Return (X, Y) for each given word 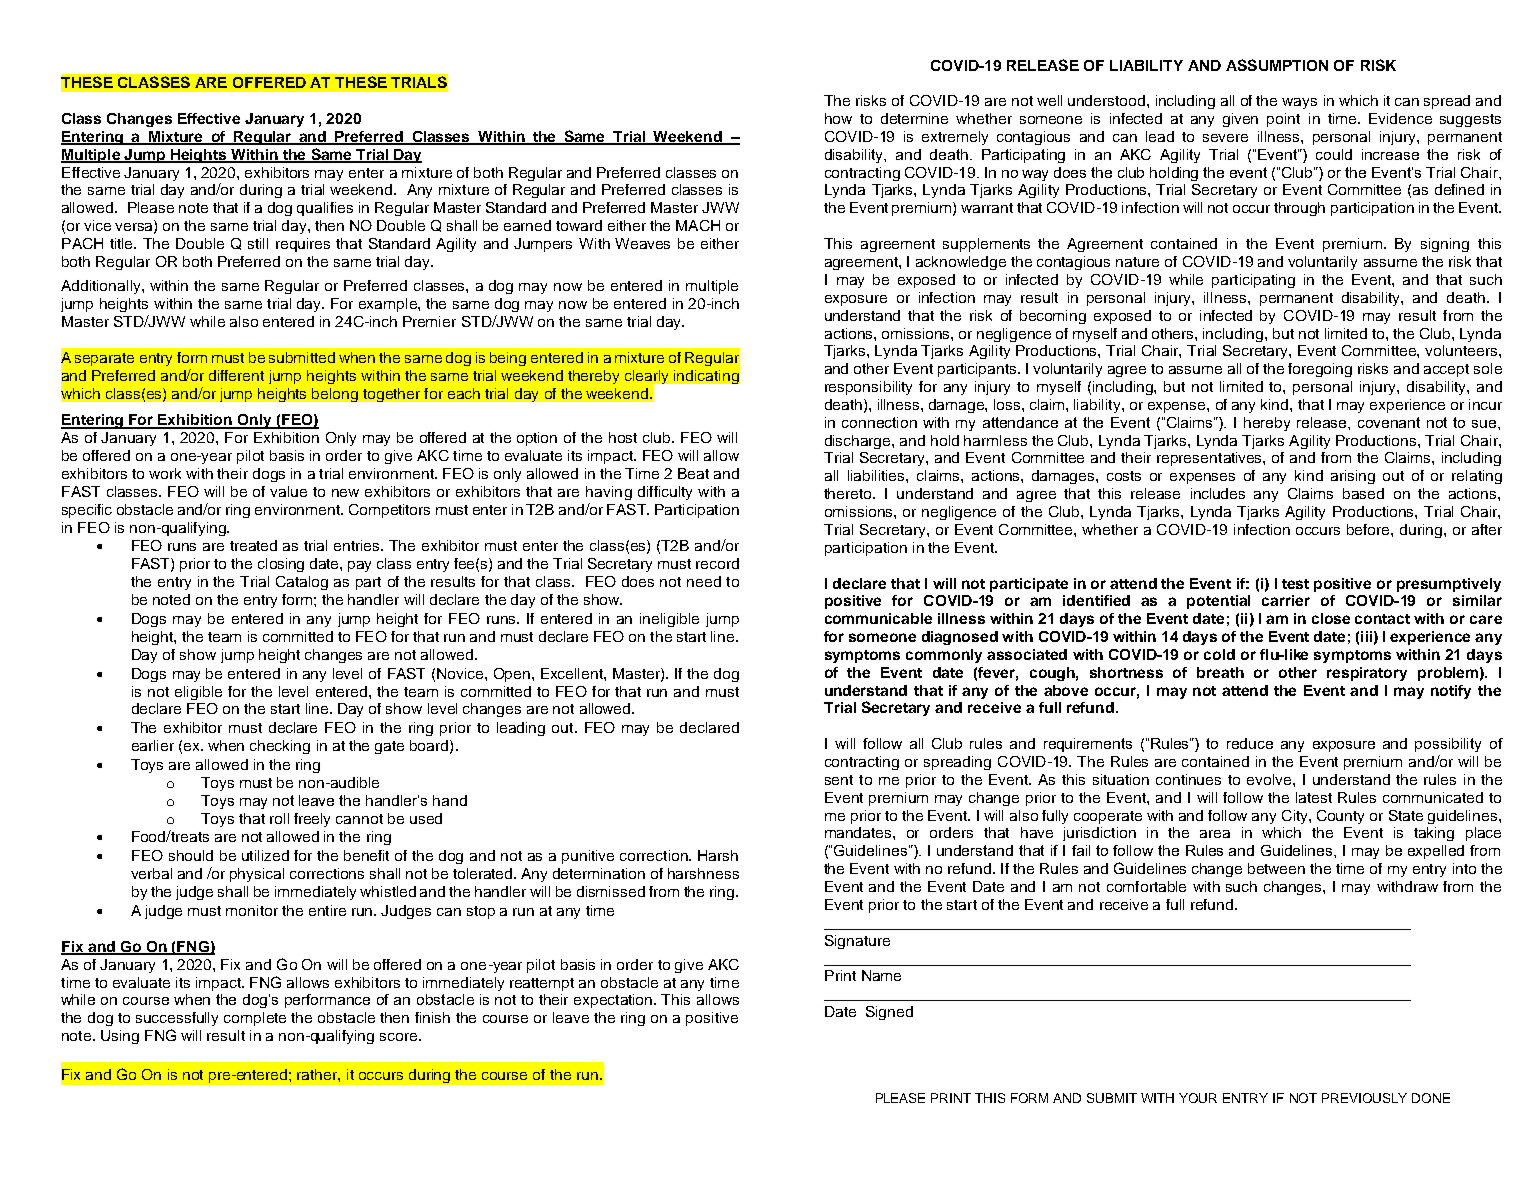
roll (279, 818)
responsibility (868, 388)
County (1340, 817)
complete (255, 1019)
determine (914, 118)
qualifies (325, 209)
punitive (588, 857)
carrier (1286, 600)
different (236, 375)
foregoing (1320, 370)
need (704, 581)
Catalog (302, 583)
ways (1299, 103)
